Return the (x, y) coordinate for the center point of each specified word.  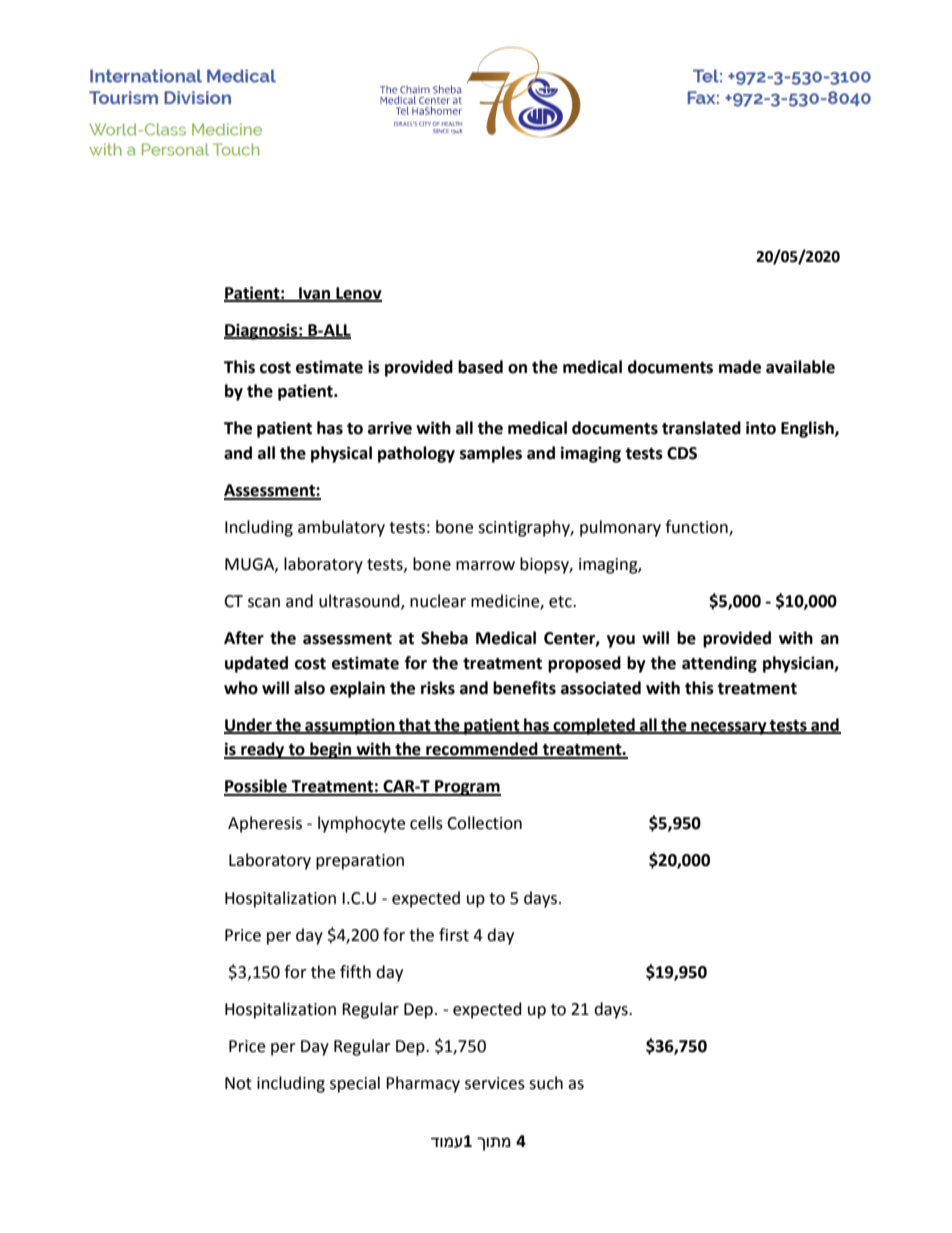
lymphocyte (361, 824)
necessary (729, 728)
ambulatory (341, 528)
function (697, 528)
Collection (484, 823)
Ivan (314, 294)
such (546, 1083)
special (355, 1084)
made (740, 367)
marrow (485, 566)
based (480, 367)
